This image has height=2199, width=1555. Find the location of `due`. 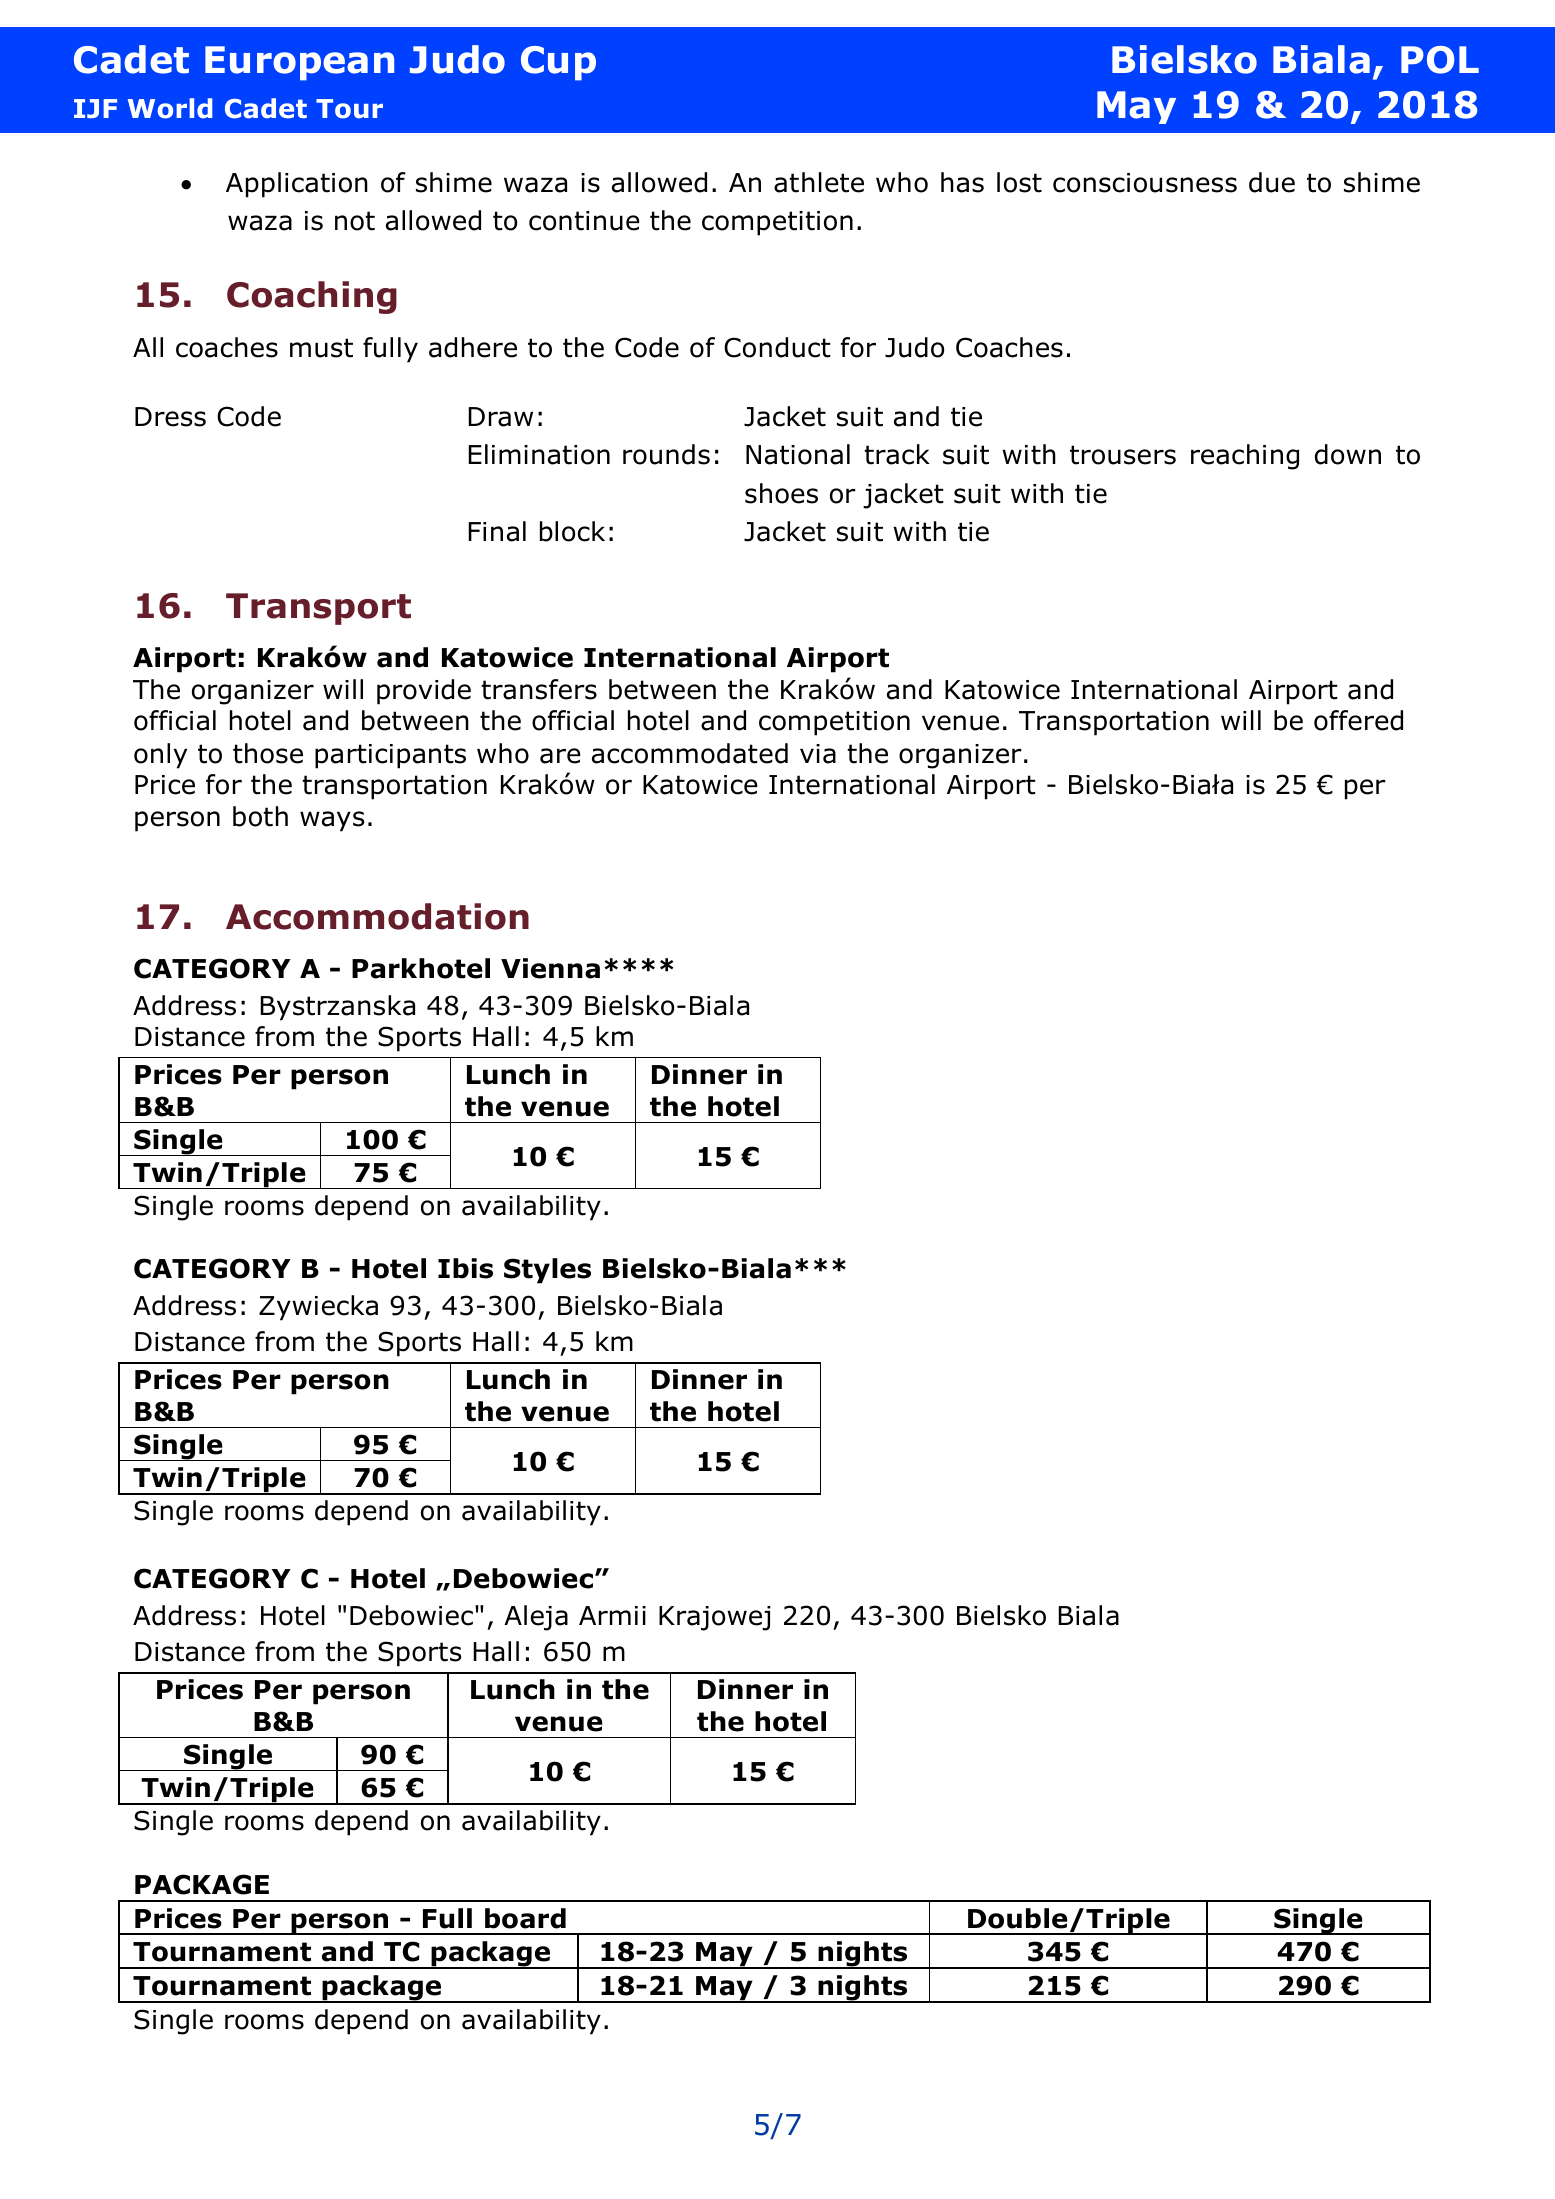

due is located at coordinates (1272, 182).
